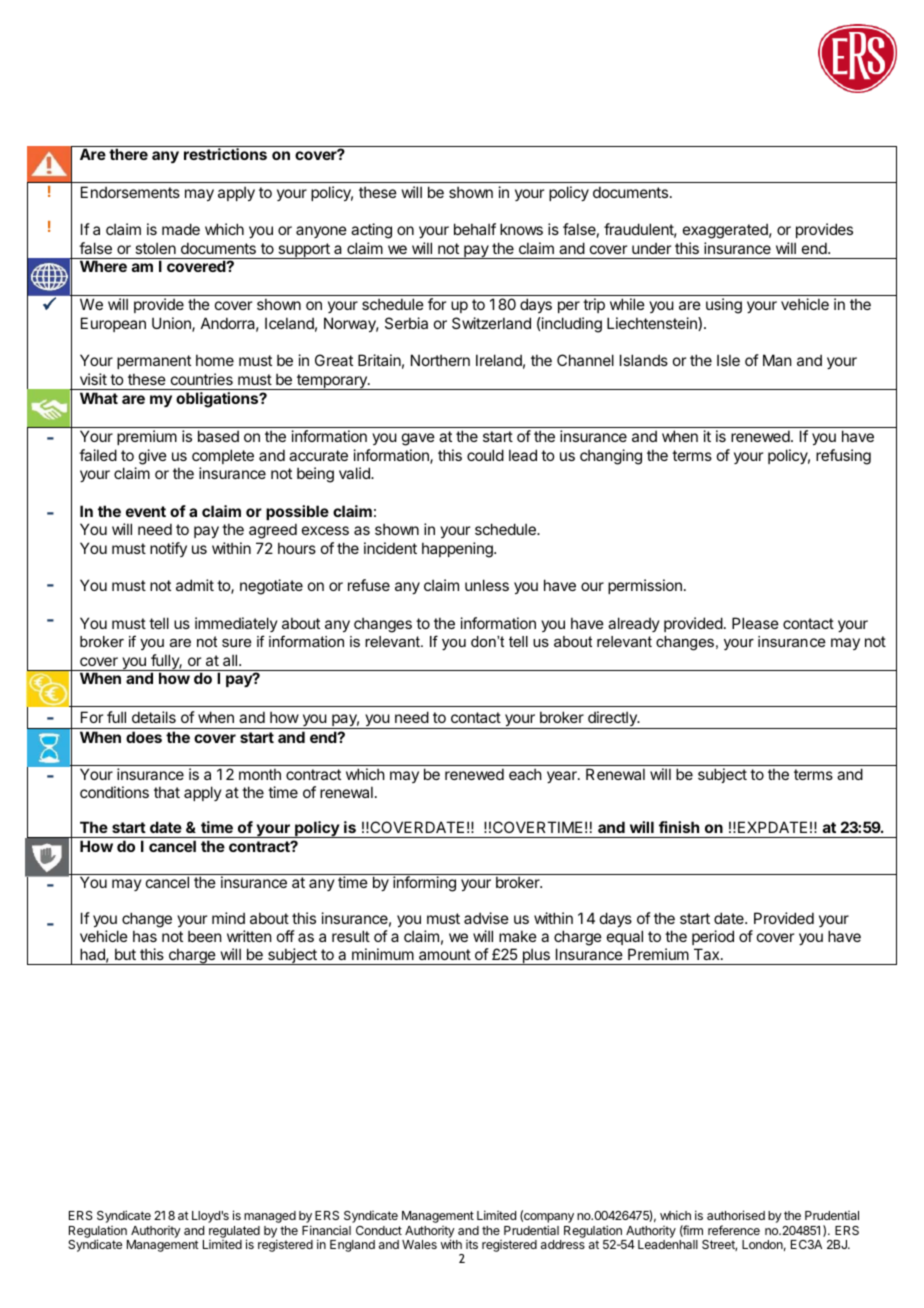 The height and width of the screenshot is (1308, 924). What do you see at coordinates (475, 229) in the screenshot?
I see `behalf` at bounding box center [475, 229].
